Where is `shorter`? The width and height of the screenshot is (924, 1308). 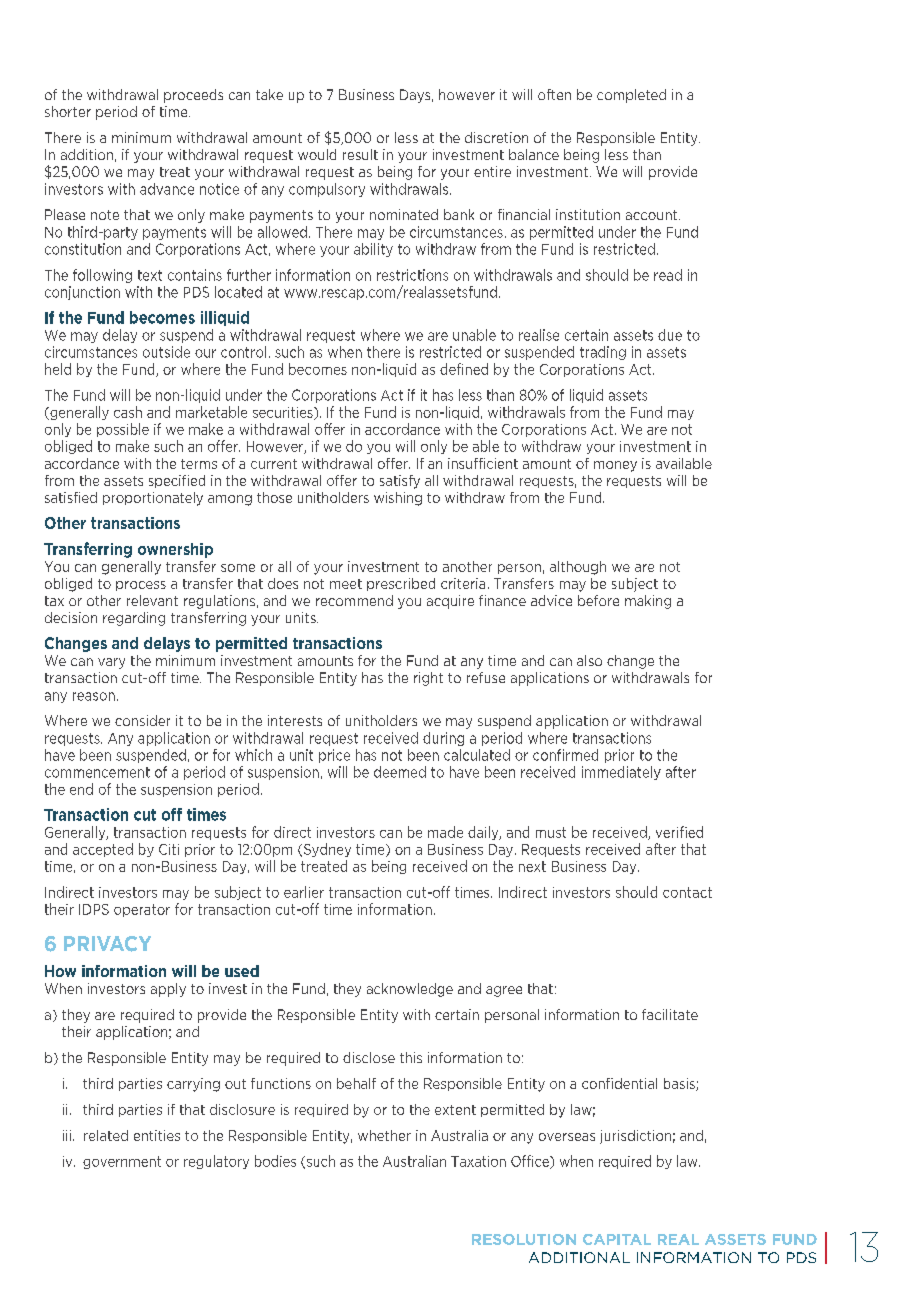 shorter is located at coordinates (68, 111).
